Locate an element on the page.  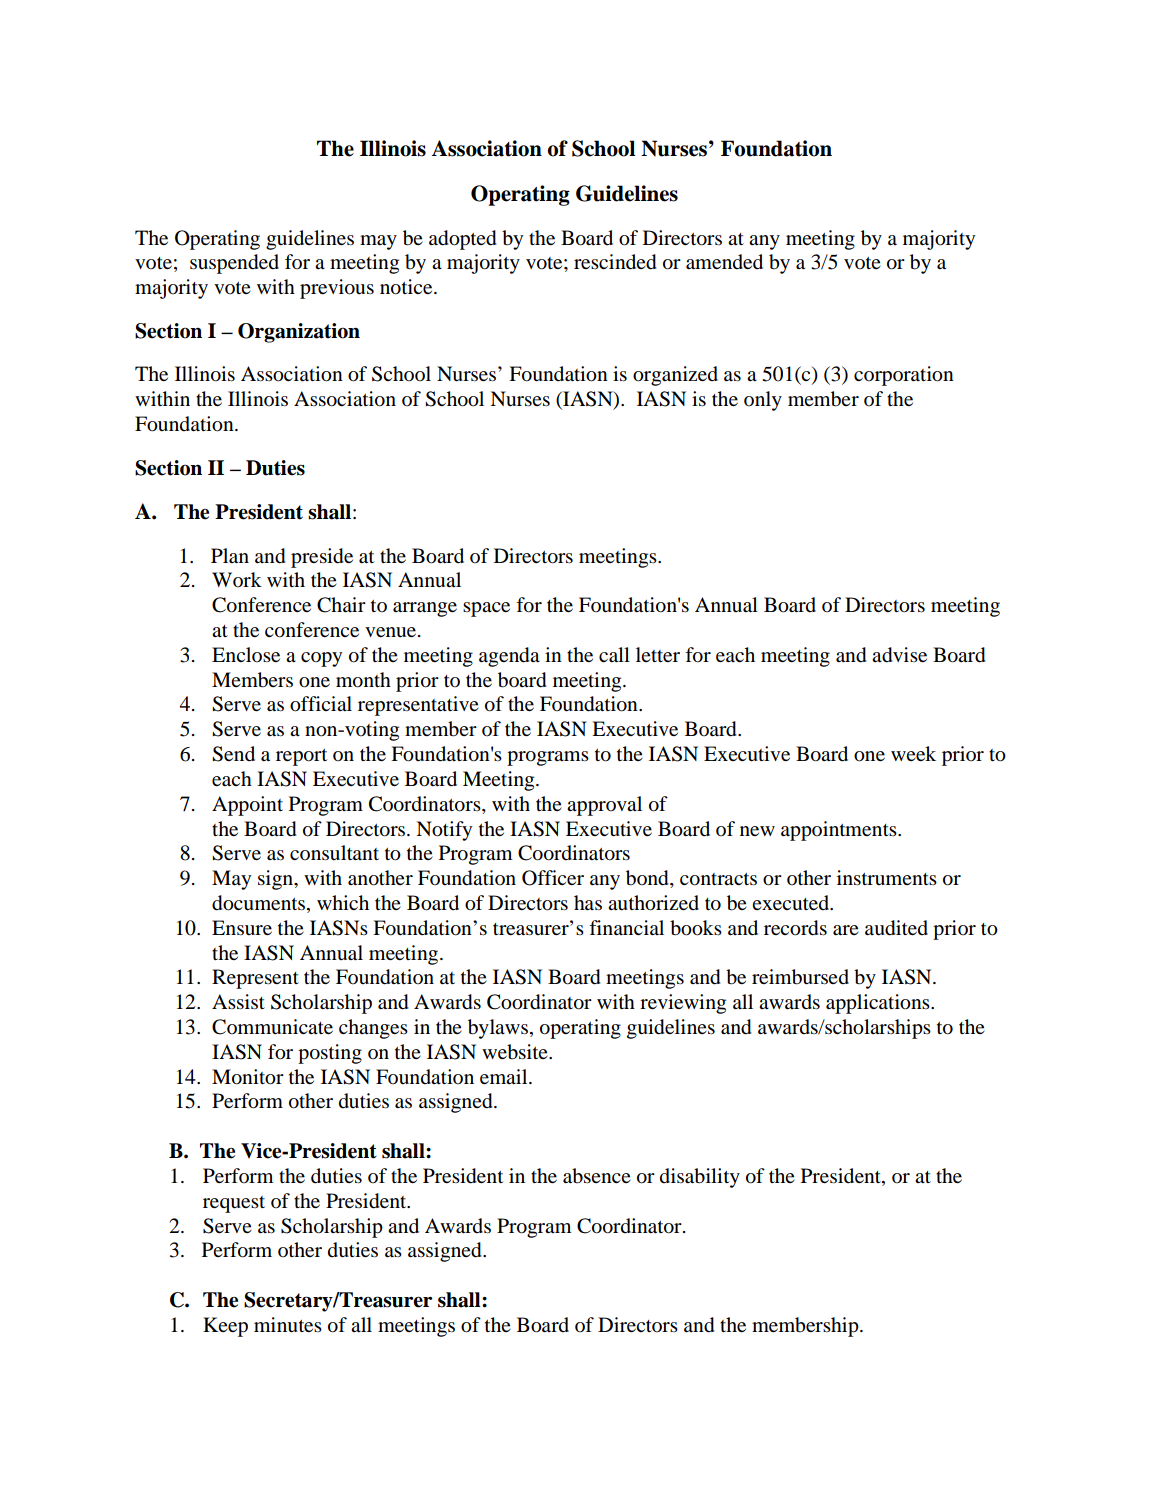
space is located at coordinates (486, 609).
